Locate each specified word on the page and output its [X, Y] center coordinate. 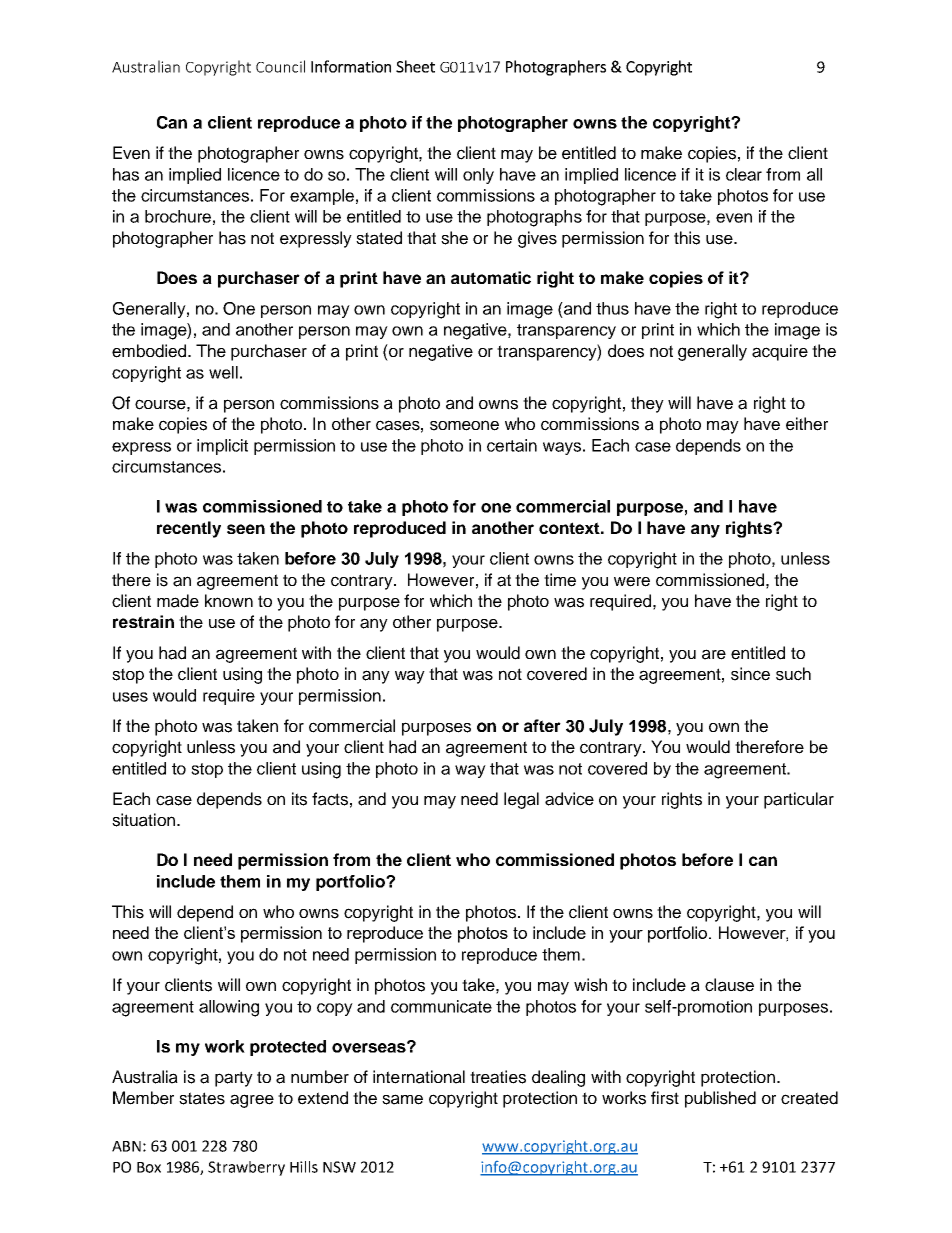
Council [280, 66]
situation [143, 820]
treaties [498, 1077]
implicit [222, 447]
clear [744, 174]
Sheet [415, 66]
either [807, 424]
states [202, 1098]
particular [799, 800]
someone [464, 425]
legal [521, 800]
